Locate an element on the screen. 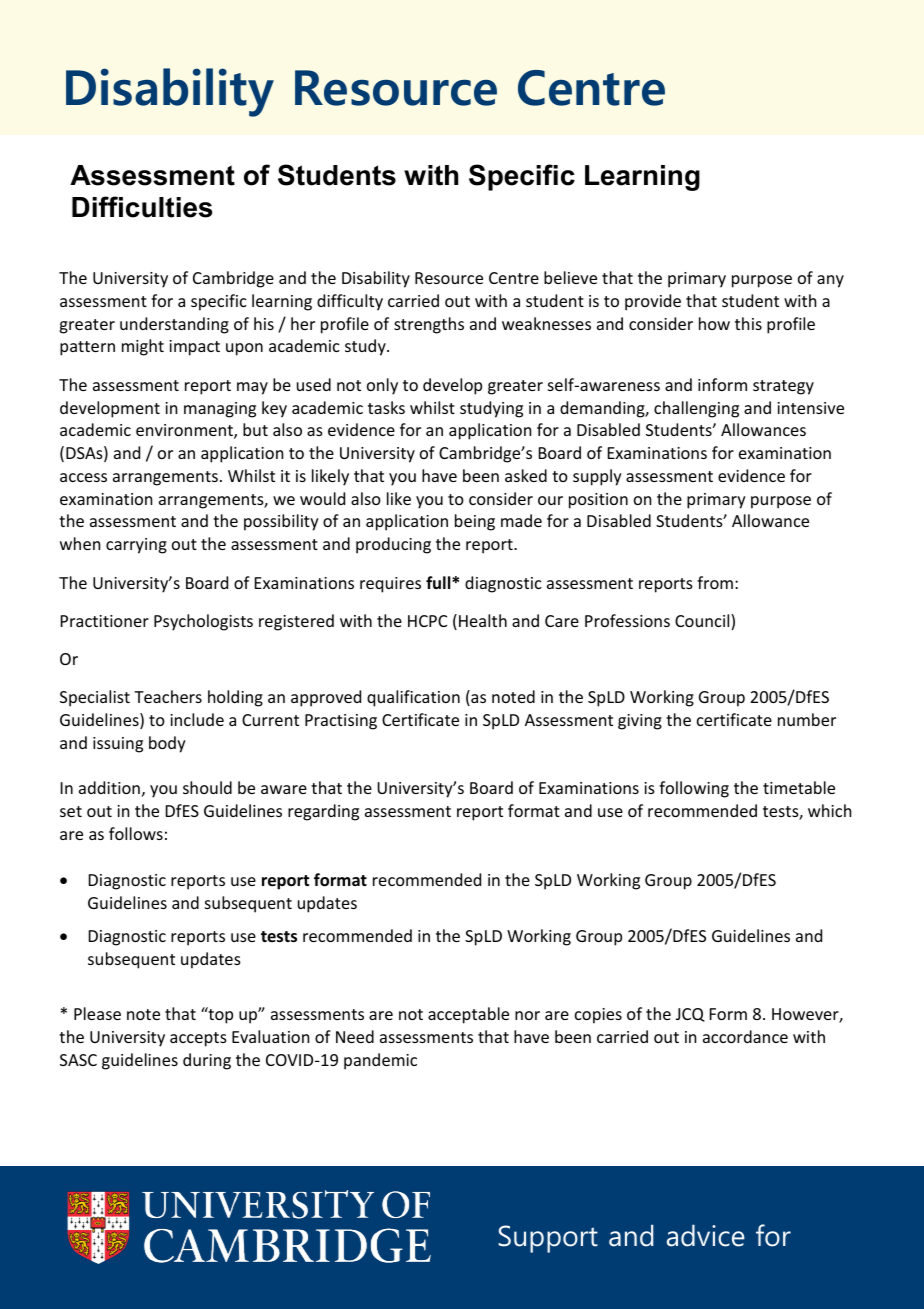  Difficulties is located at coordinates (142, 207).
